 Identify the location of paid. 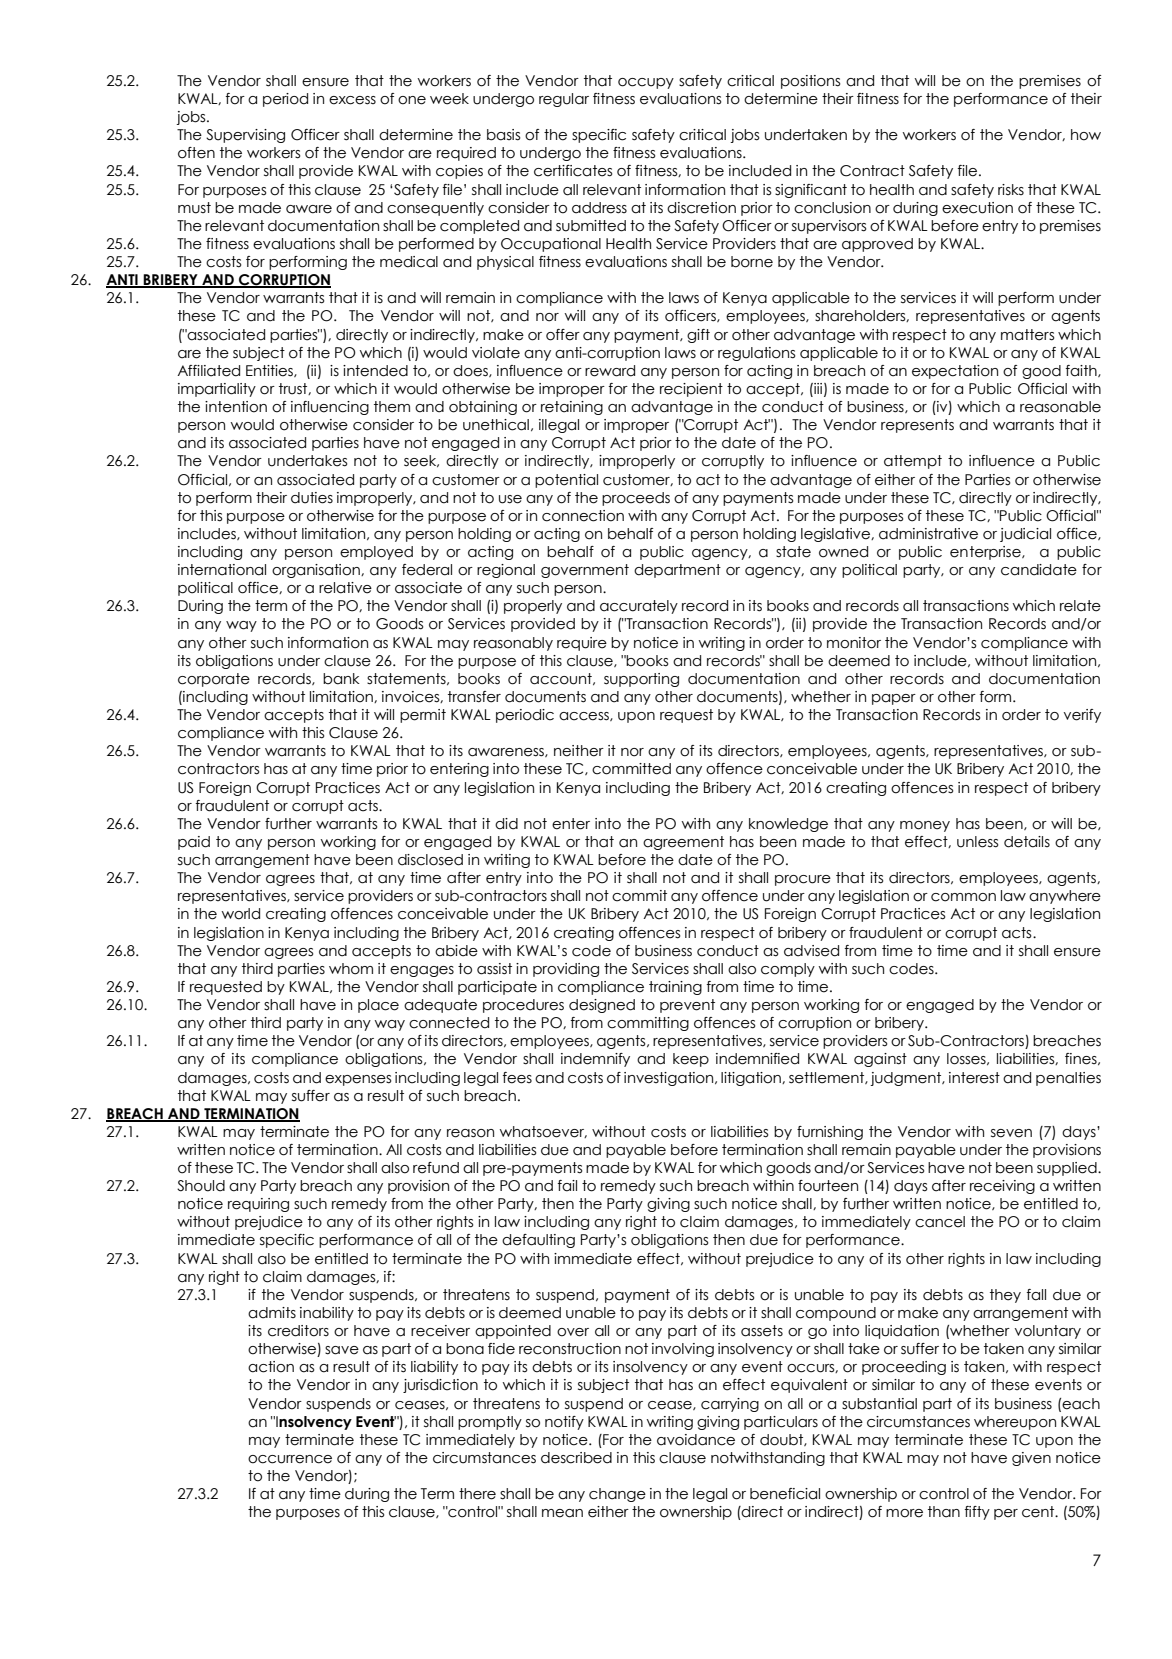
(194, 843).
